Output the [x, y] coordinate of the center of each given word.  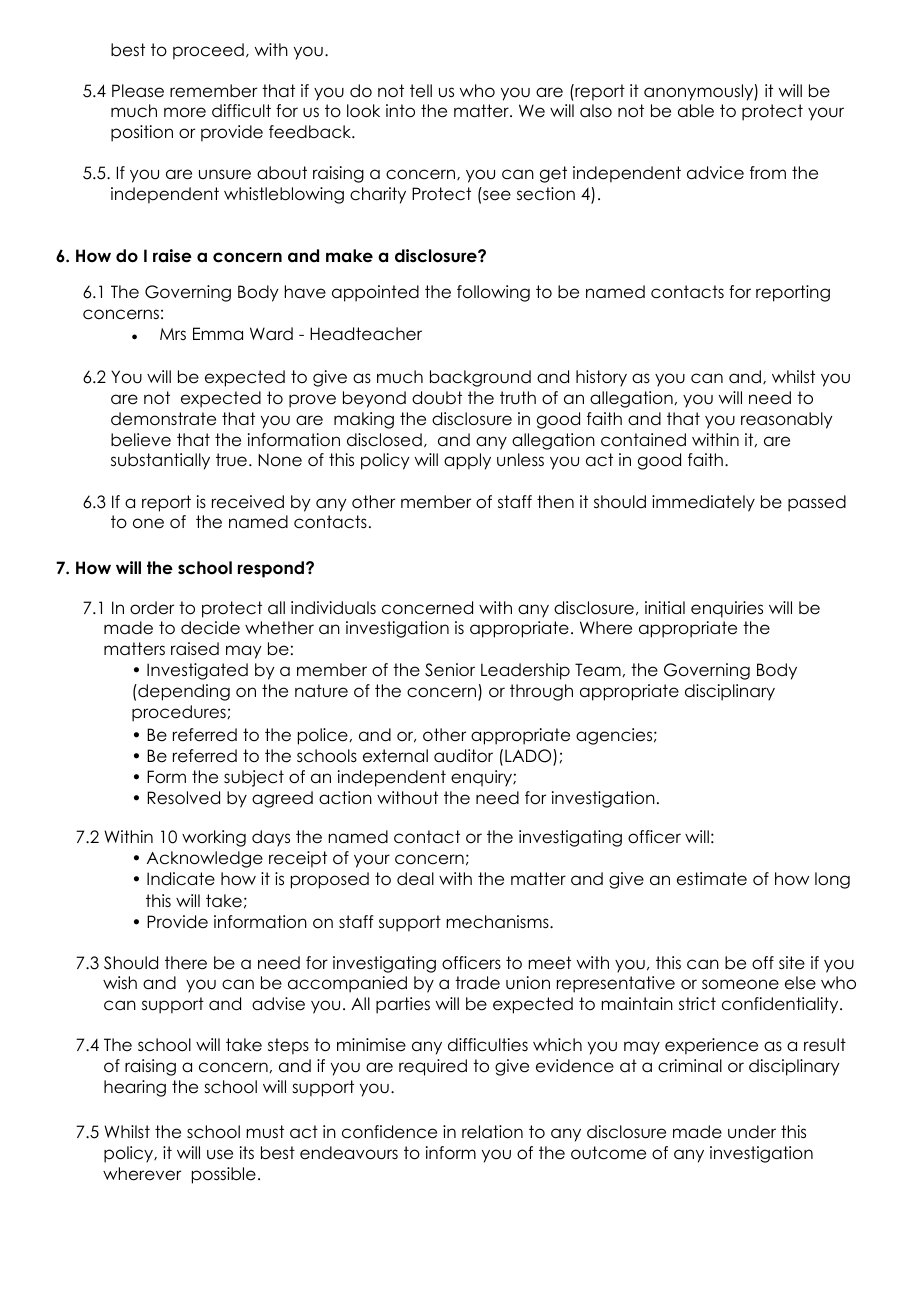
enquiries [727, 609]
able [696, 111]
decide [210, 628]
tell [421, 91]
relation [492, 1132]
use [220, 1154]
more [185, 112]
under [752, 1132]
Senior [450, 670]
